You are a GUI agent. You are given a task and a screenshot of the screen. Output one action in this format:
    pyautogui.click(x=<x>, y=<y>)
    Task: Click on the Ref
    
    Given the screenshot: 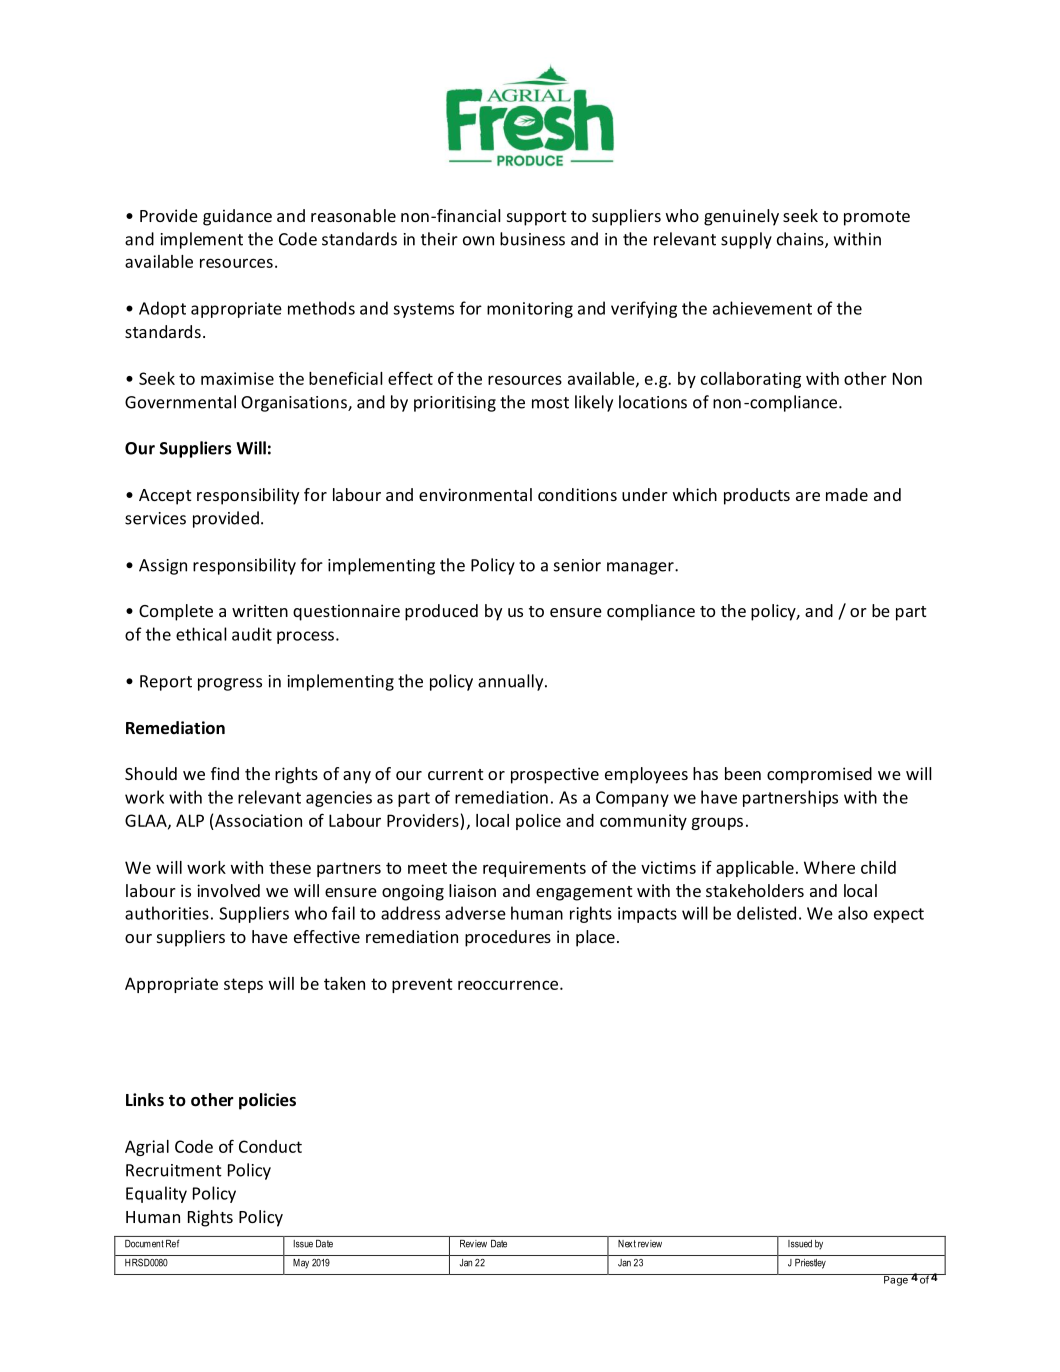 What is the action you would take?
    pyautogui.click(x=172, y=1243)
